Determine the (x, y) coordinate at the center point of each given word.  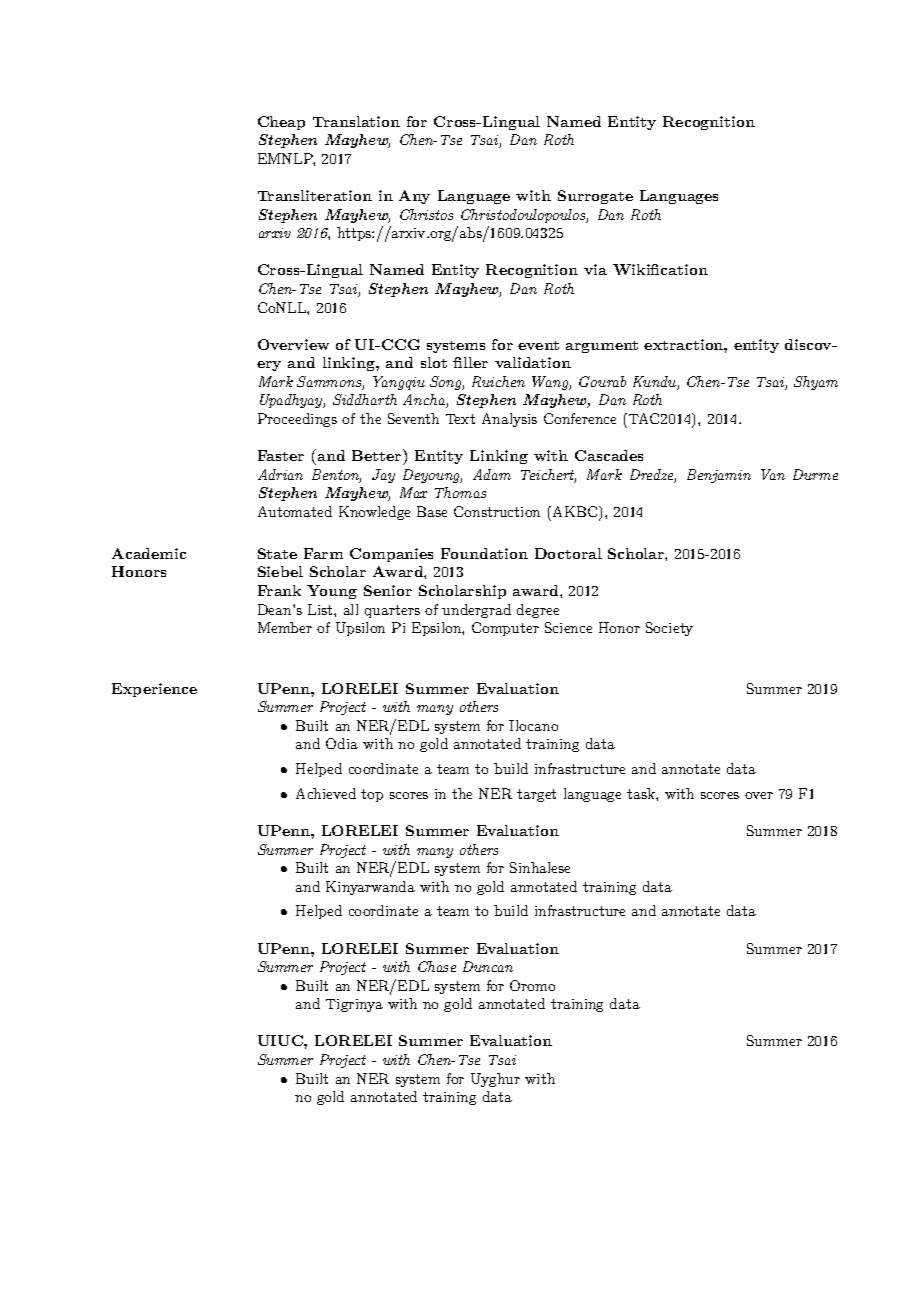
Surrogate (595, 197)
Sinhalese (540, 867)
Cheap (281, 123)
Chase (437, 966)
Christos (426, 214)
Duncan (488, 966)
